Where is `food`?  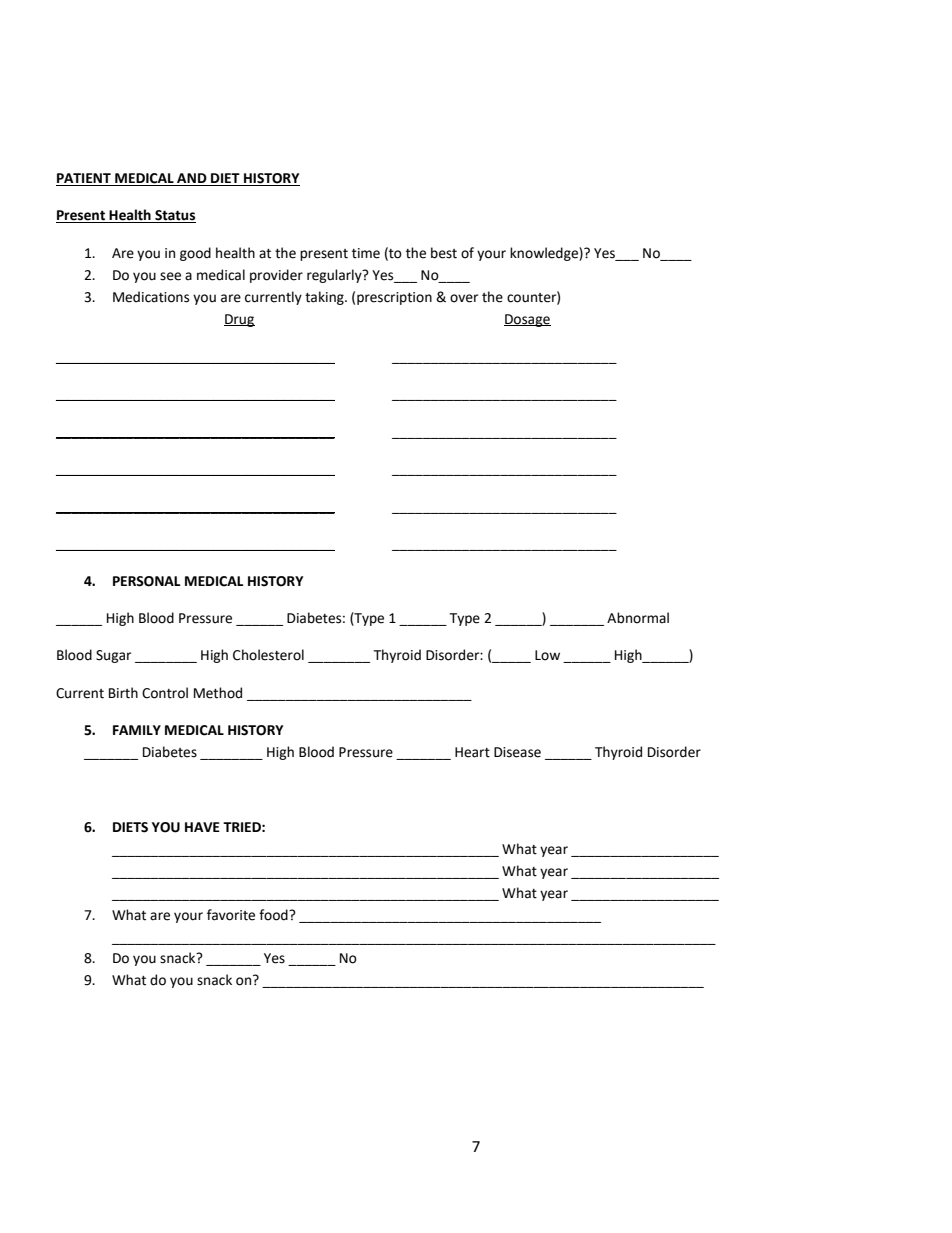
food is located at coordinates (274, 915).
